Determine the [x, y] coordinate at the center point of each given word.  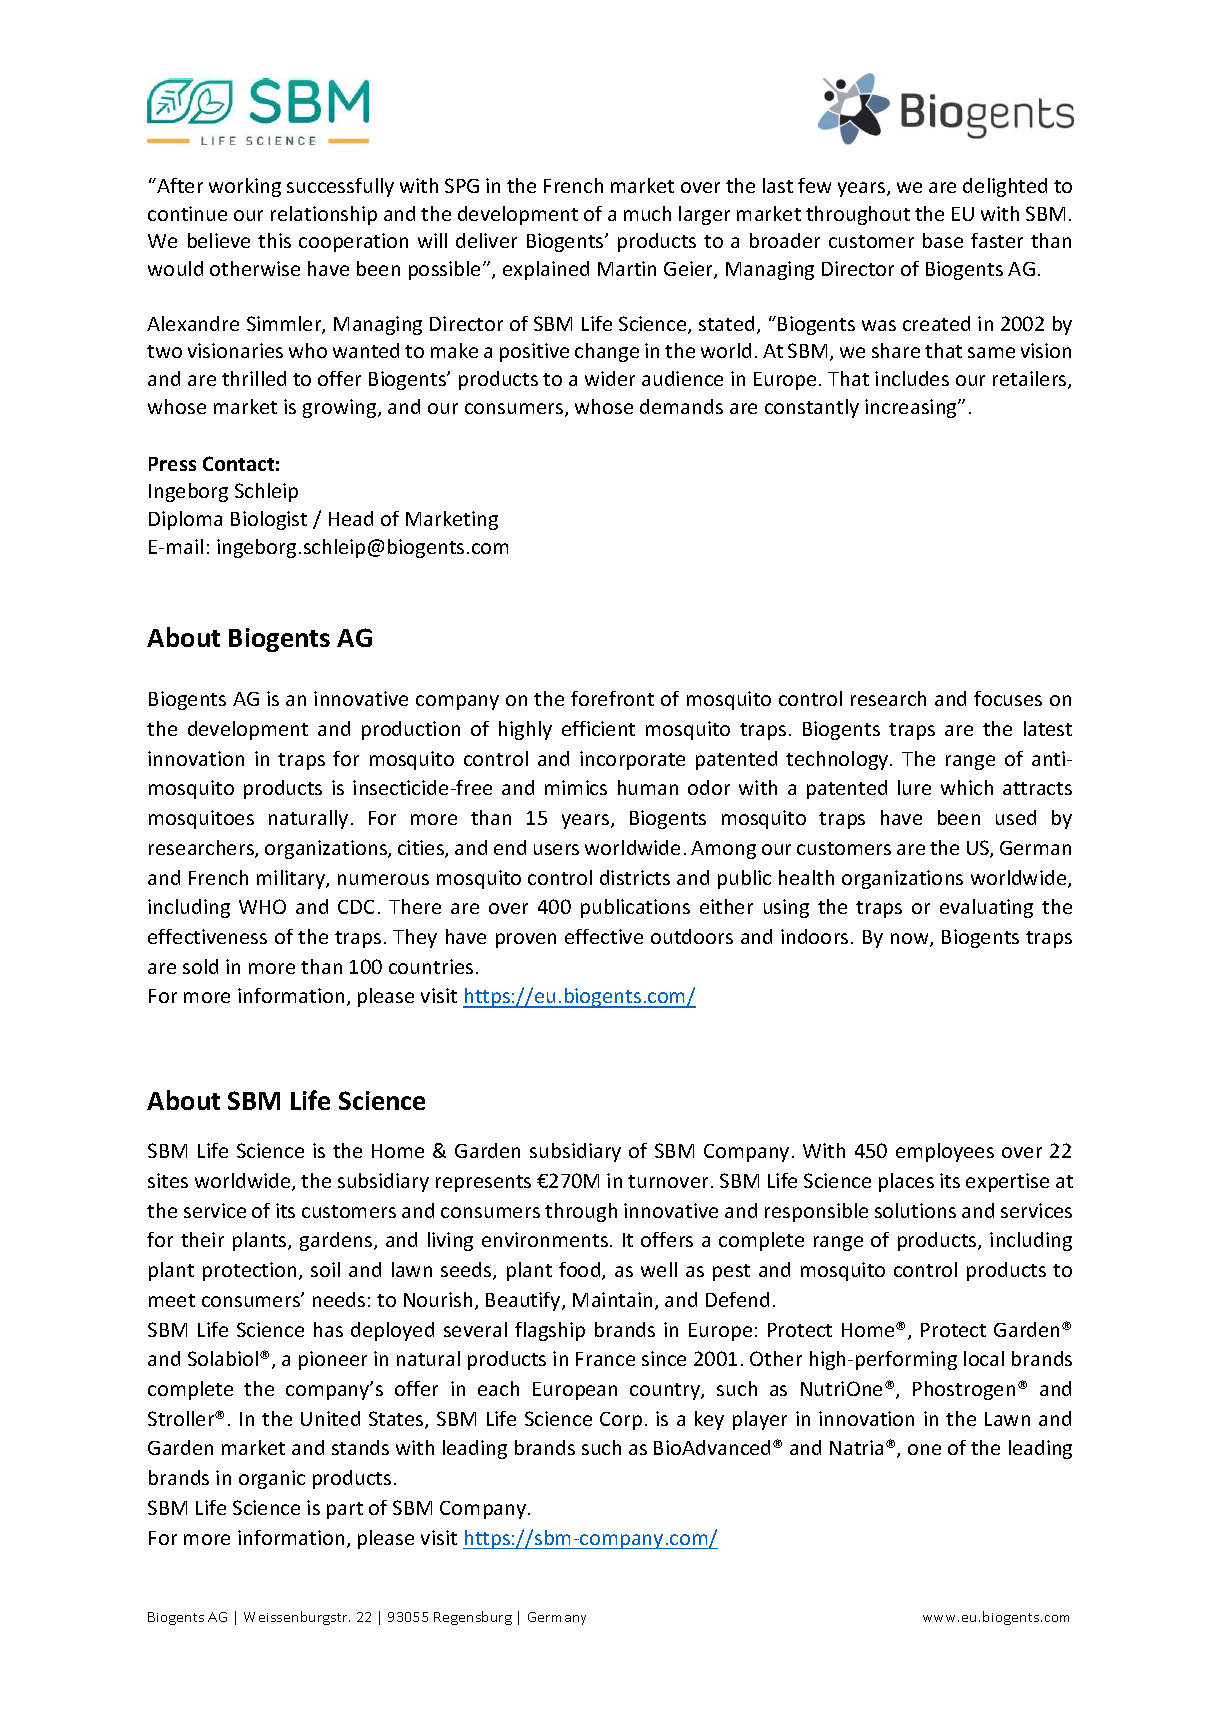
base [943, 240]
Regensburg [473, 1618]
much [647, 213]
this [274, 240]
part [345, 1510]
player [760, 1420]
